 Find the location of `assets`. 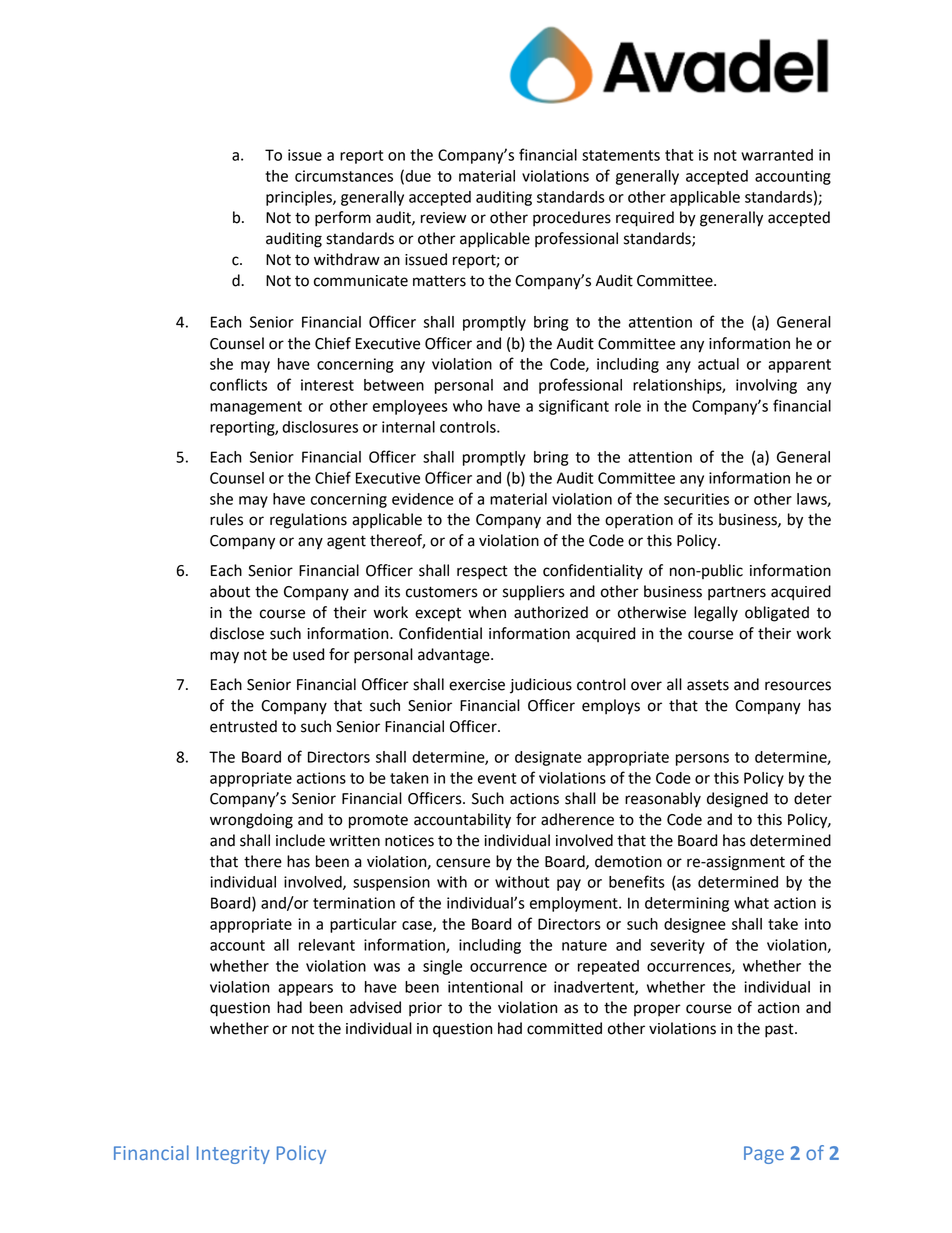

assets is located at coordinates (708, 685).
